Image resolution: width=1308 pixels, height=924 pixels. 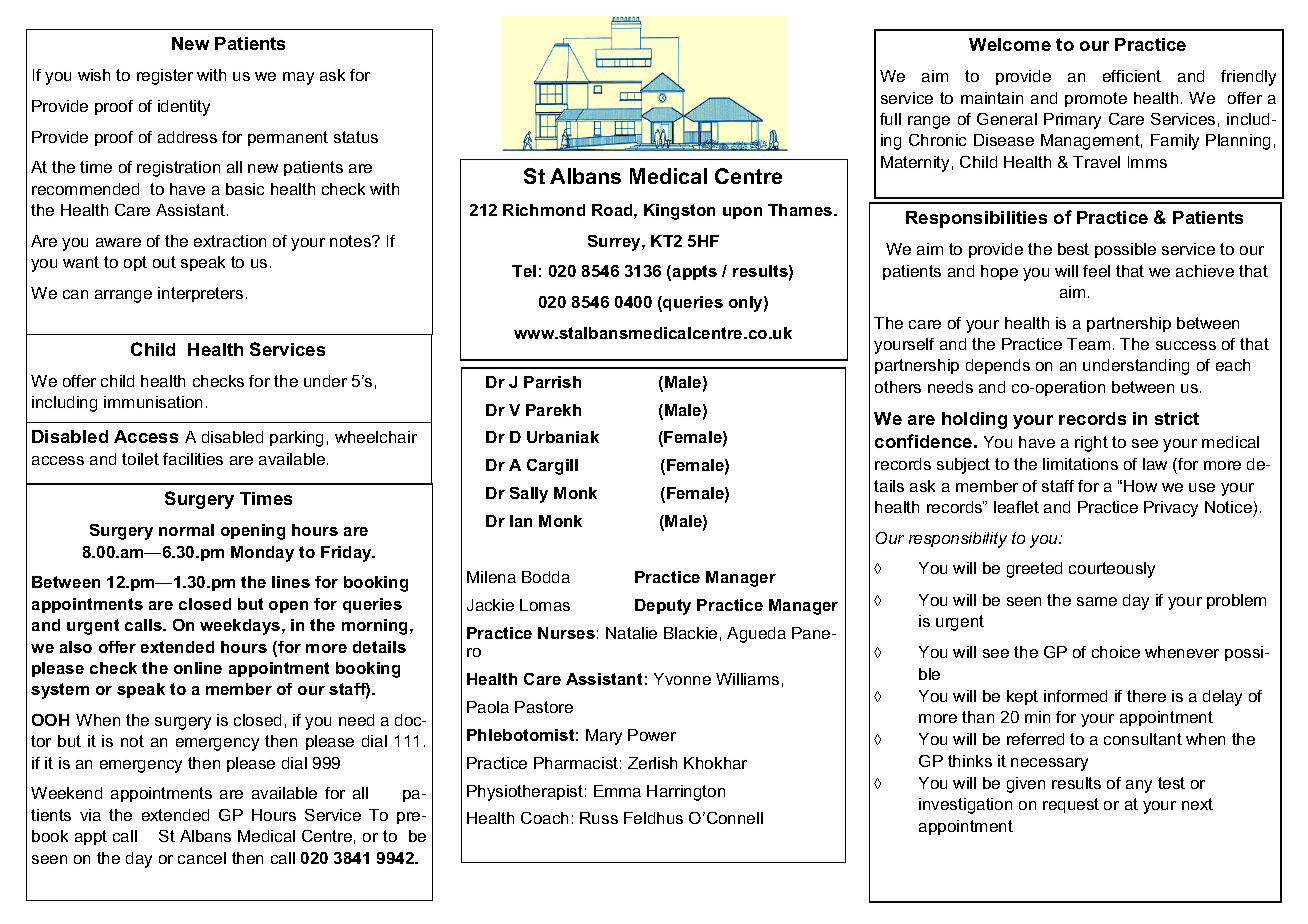 What do you see at coordinates (663, 607) in the screenshot?
I see `Deputy` at bounding box center [663, 607].
